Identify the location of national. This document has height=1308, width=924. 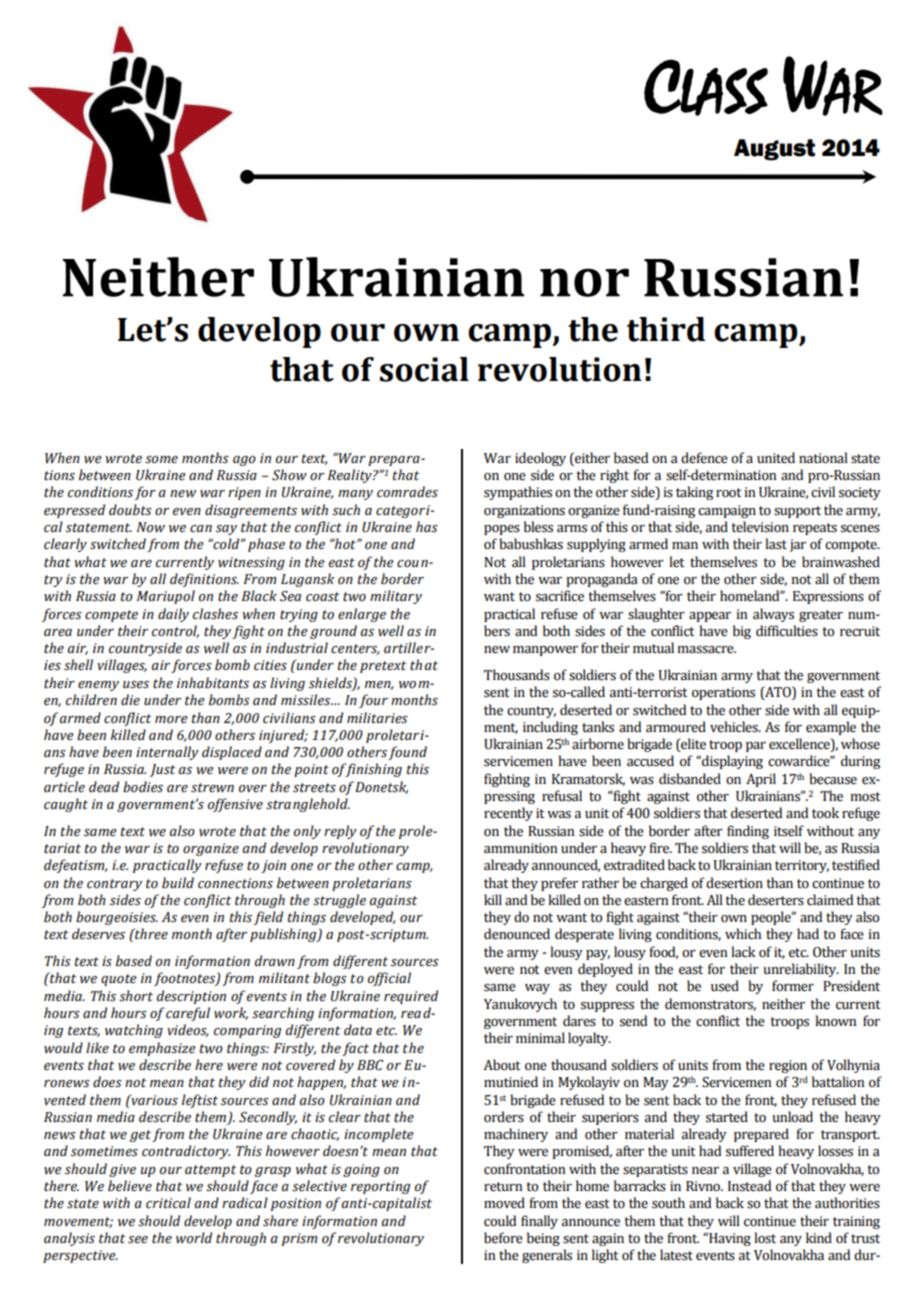
(823, 458).
